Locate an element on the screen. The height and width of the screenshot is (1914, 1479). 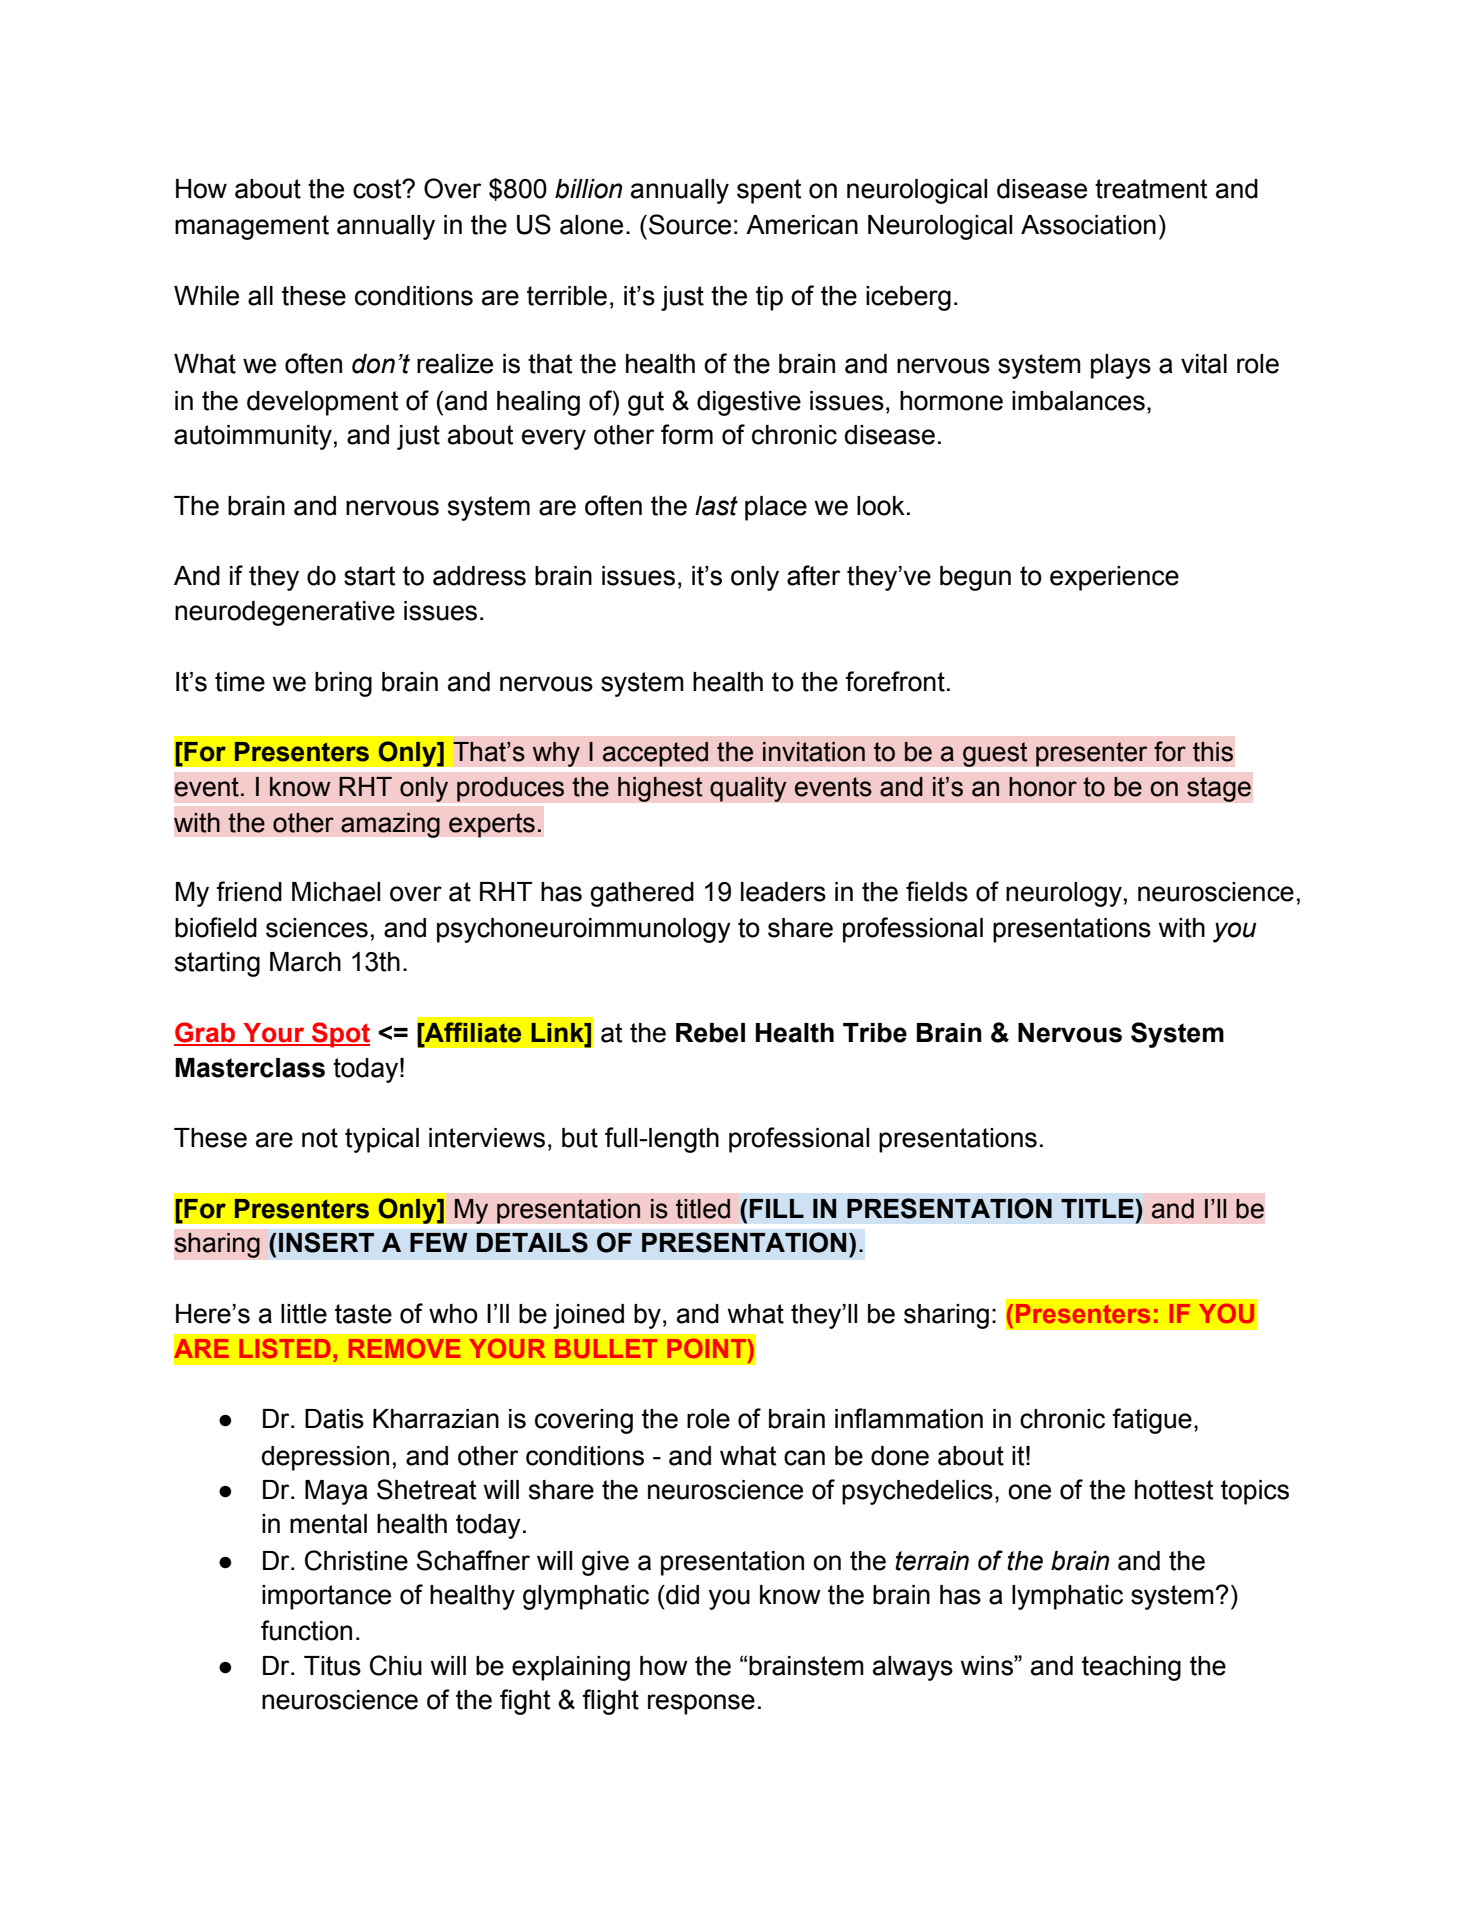
sciences is located at coordinates (317, 928).
